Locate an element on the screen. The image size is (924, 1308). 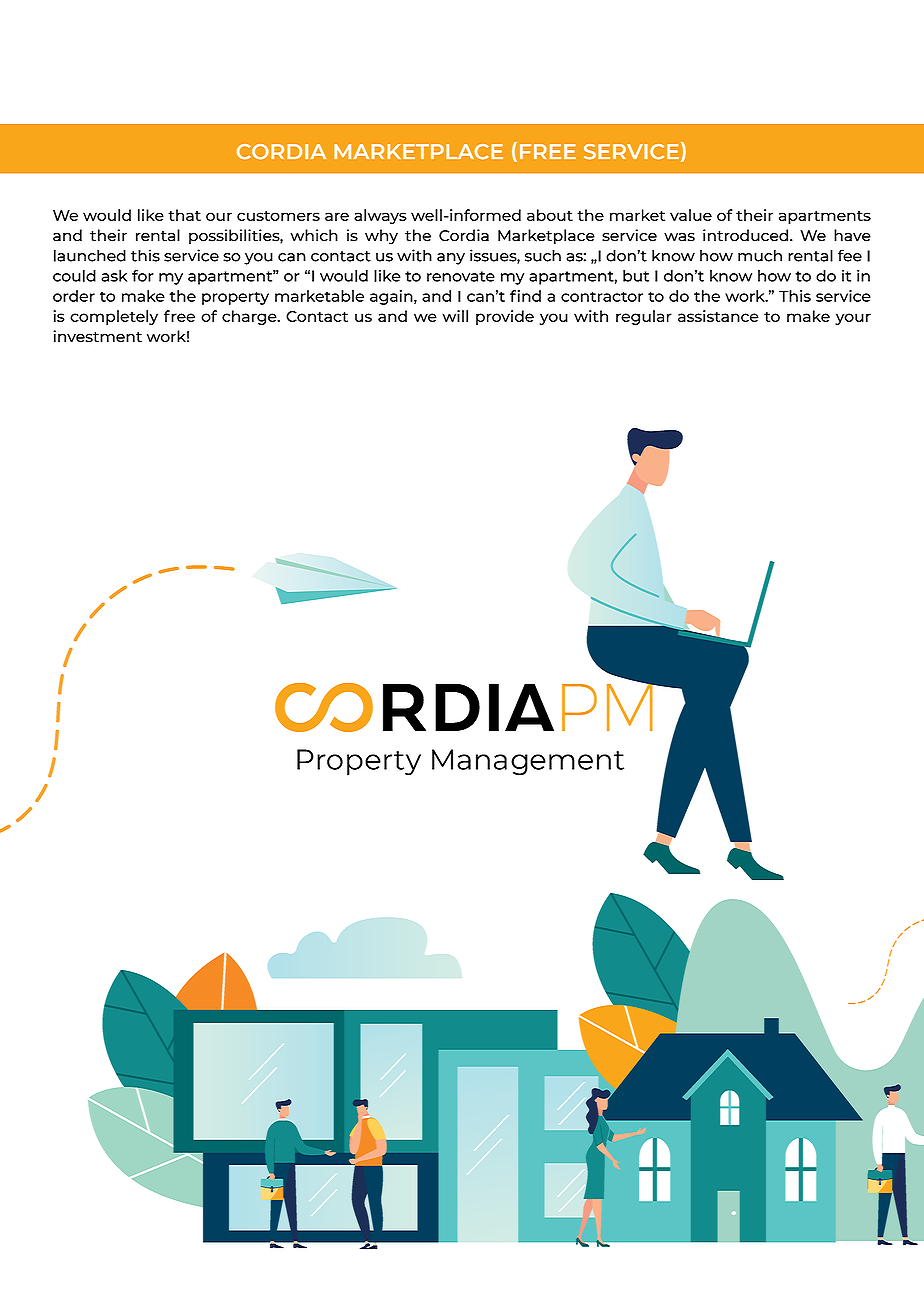
Management is located at coordinates (528, 762).
